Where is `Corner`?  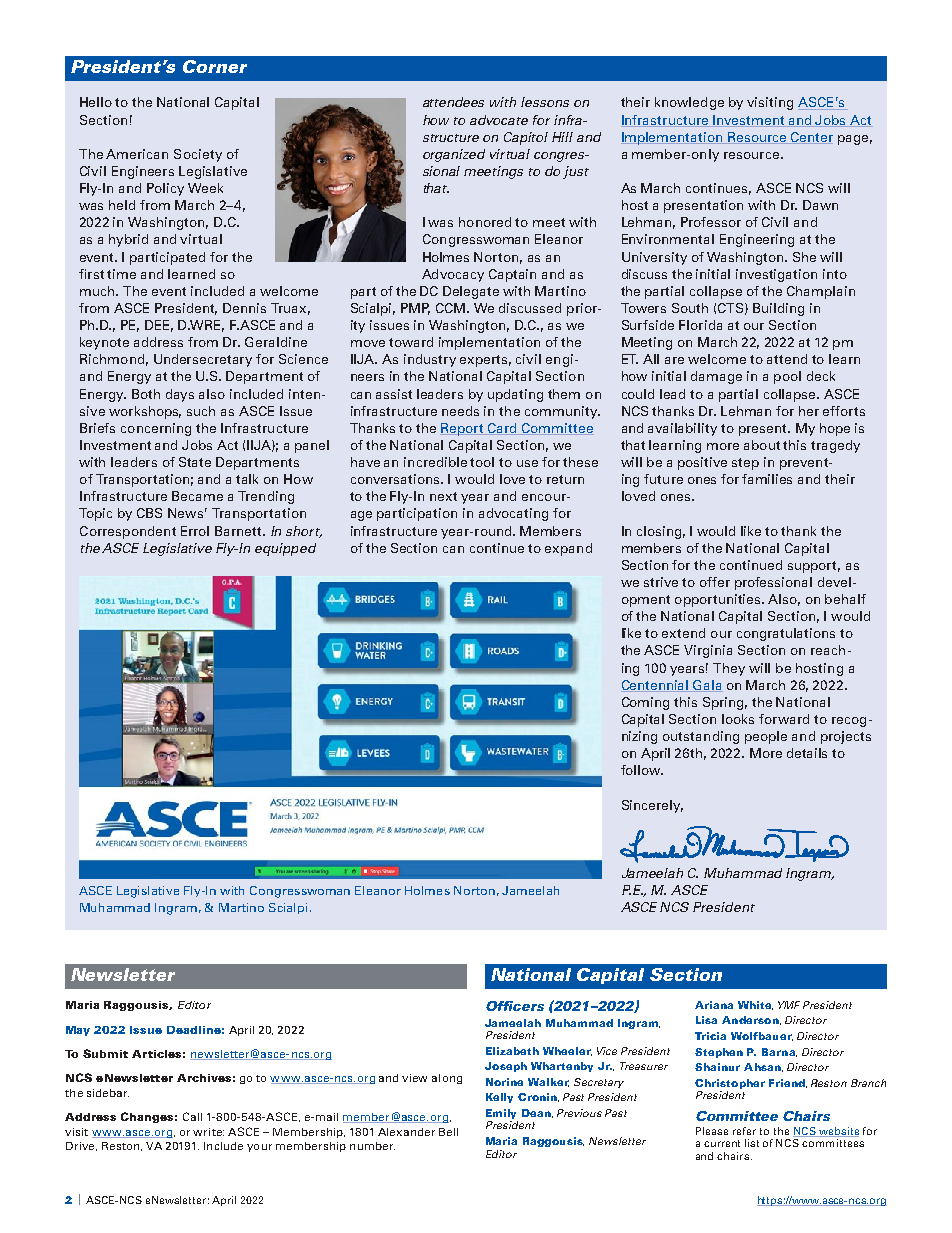
Corner is located at coordinates (215, 66).
